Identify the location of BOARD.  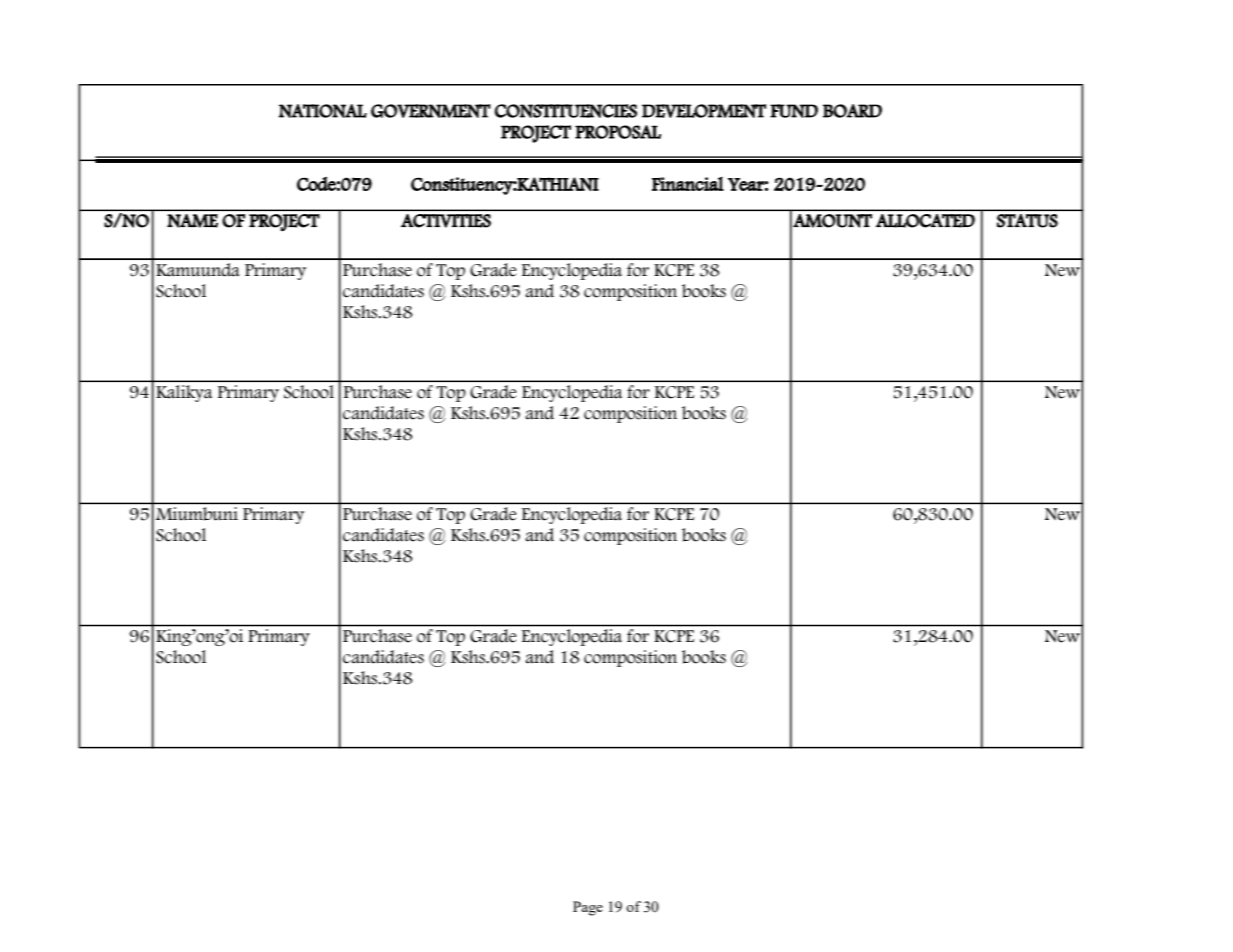
(852, 111).
